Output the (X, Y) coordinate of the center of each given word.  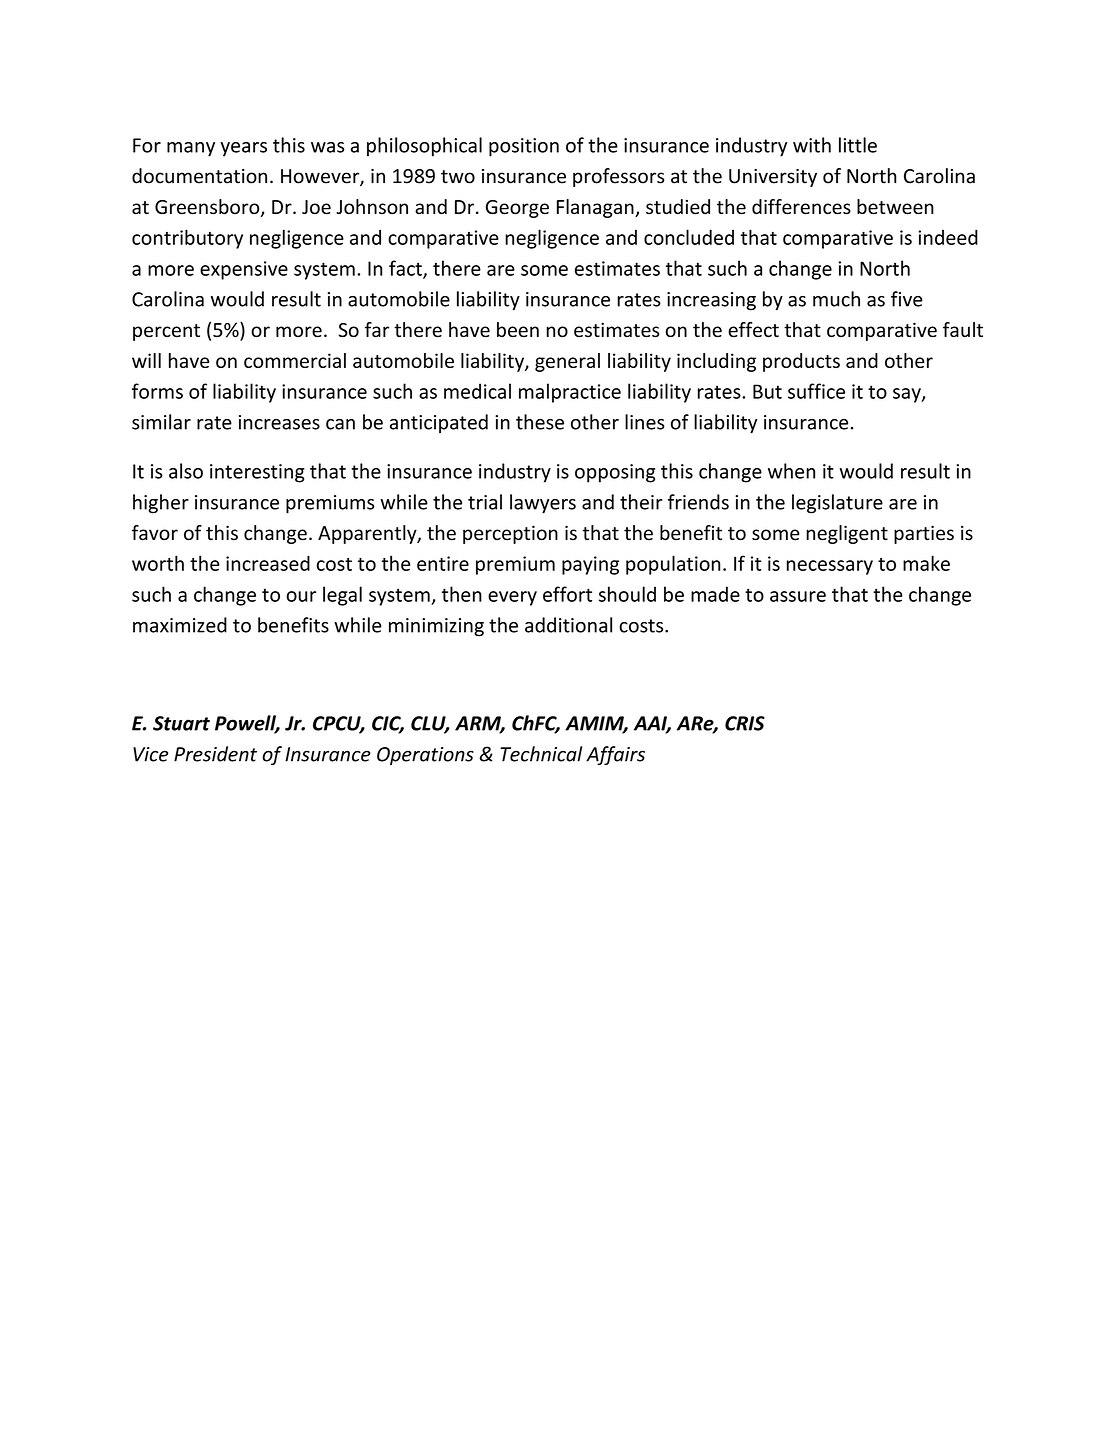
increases (279, 422)
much (836, 299)
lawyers (543, 504)
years (243, 149)
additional (568, 625)
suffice (816, 391)
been (518, 330)
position (524, 147)
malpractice (570, 393)
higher (161, 504)
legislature (837, 504)
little (858, 145)
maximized (180, 625)
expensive (244, 270)
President (215, 754)
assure (798, 596)
